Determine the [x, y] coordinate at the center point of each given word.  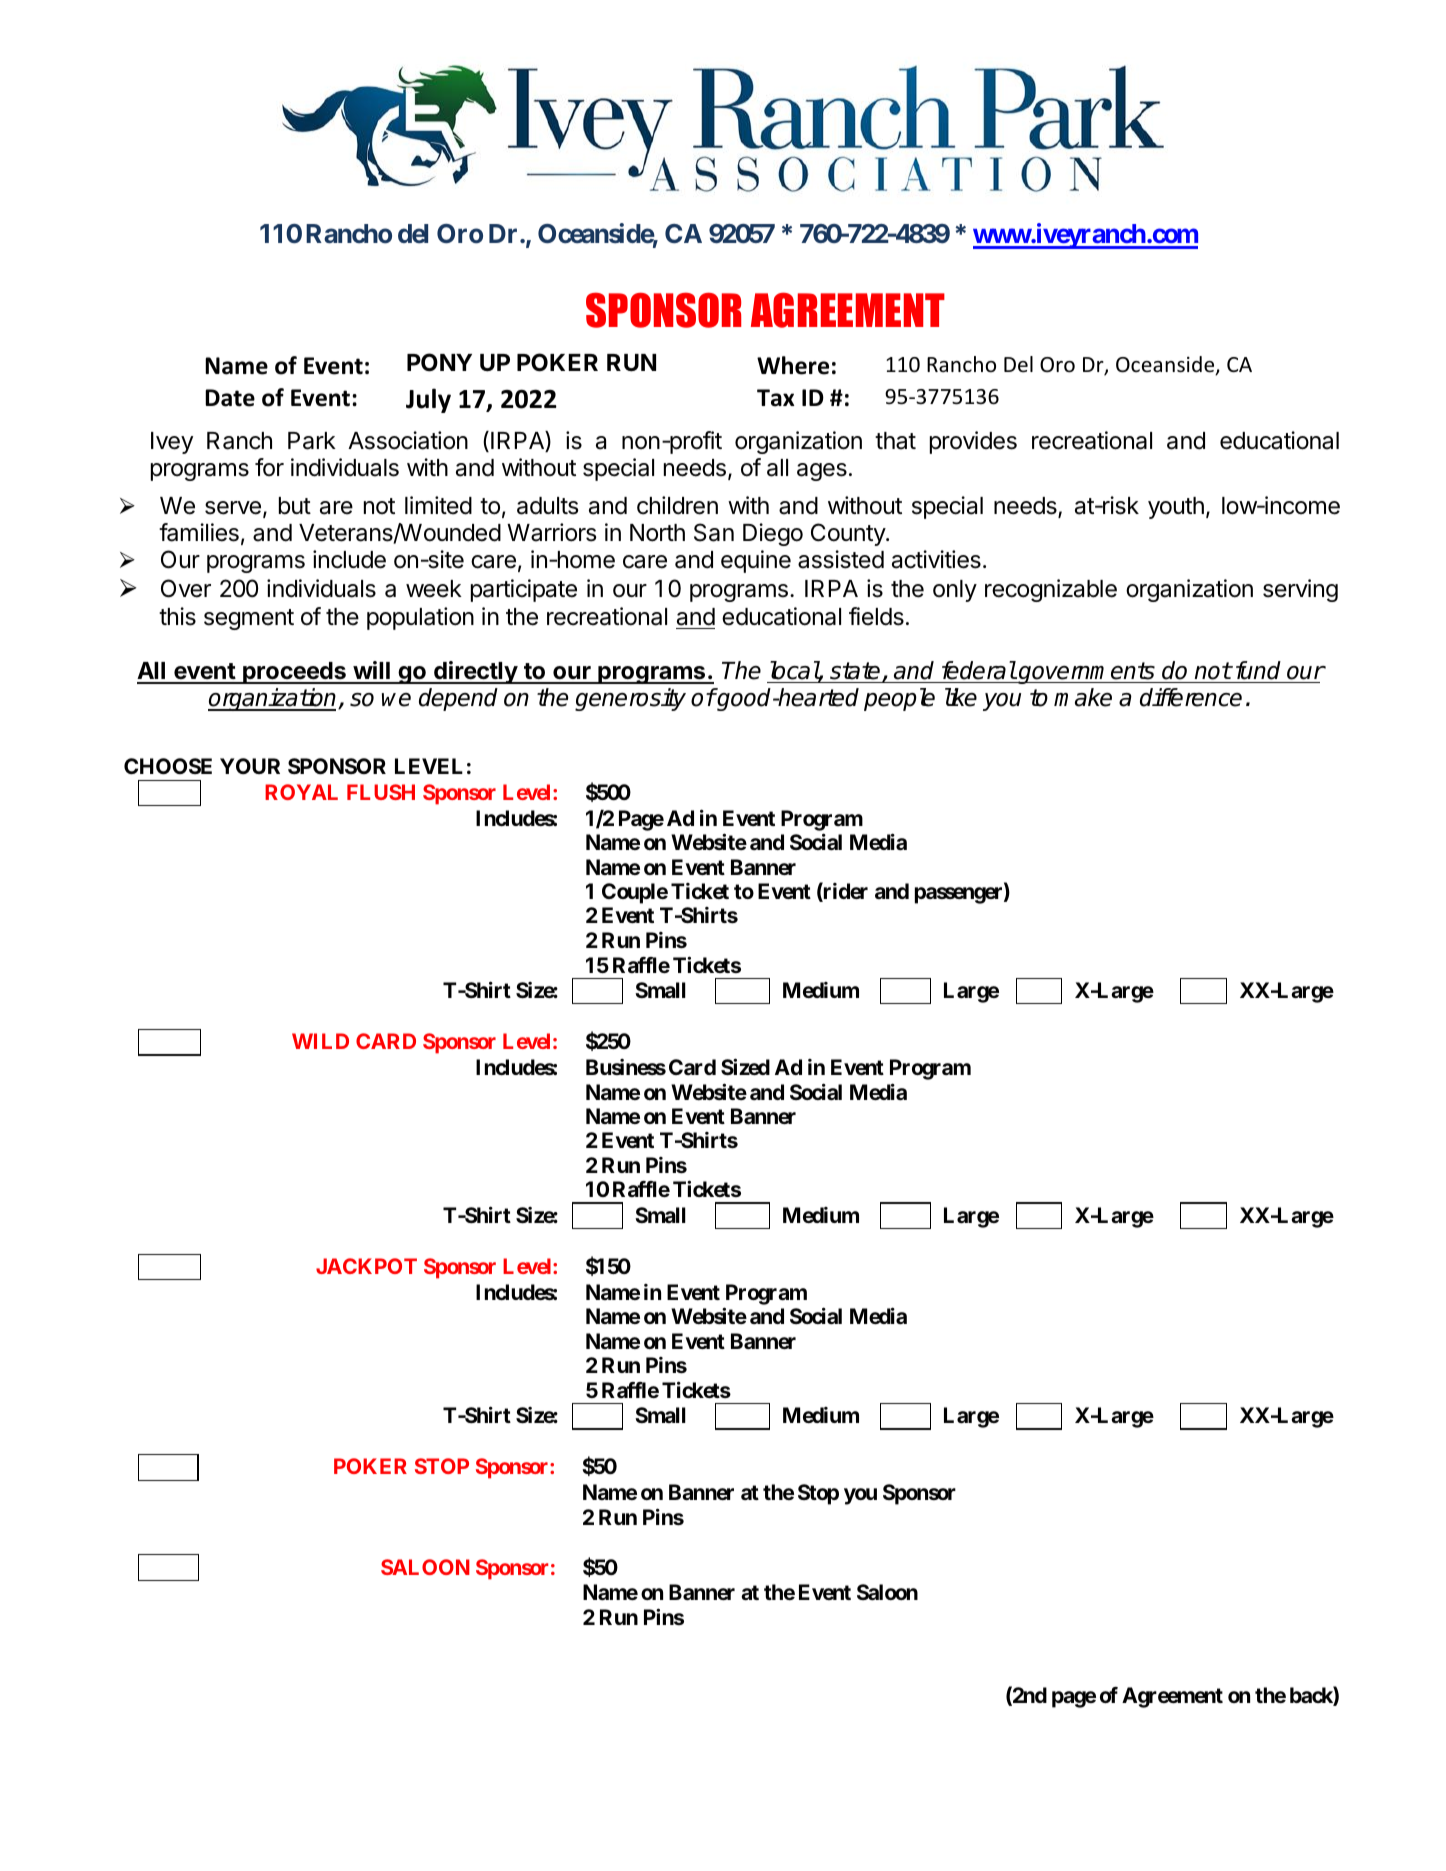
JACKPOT [366, 1266]
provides [973, 442]
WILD [320, 1041]
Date [230, 398]
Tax [775, 398]
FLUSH [381, 792]
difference [1191, 697]
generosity [630, 699]
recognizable [1051, 590]
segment [249, 619]
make [1083, 697]
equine [756, 561]
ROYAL [301, 792]
